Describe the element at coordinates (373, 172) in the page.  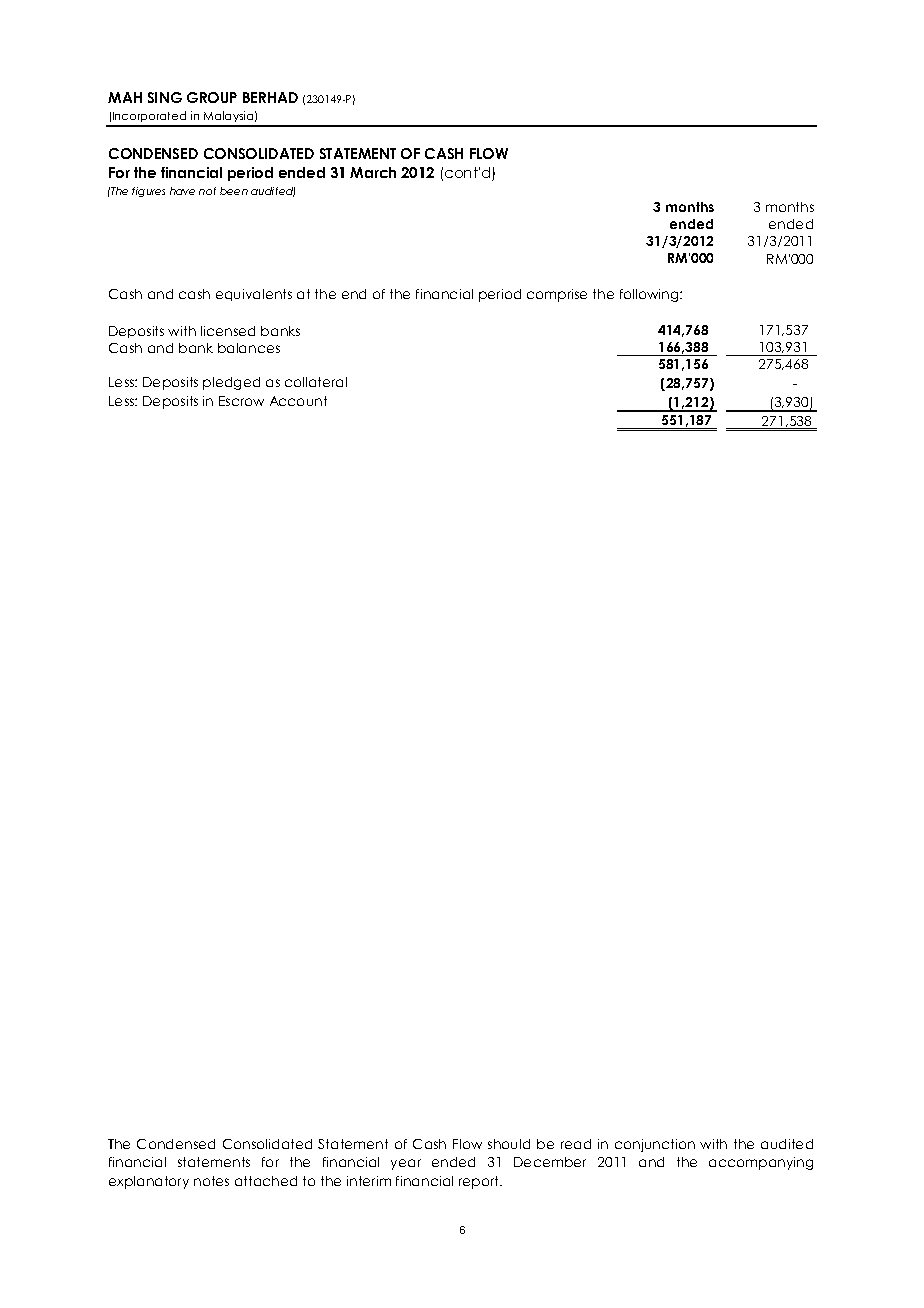
I see `March` at that location.
